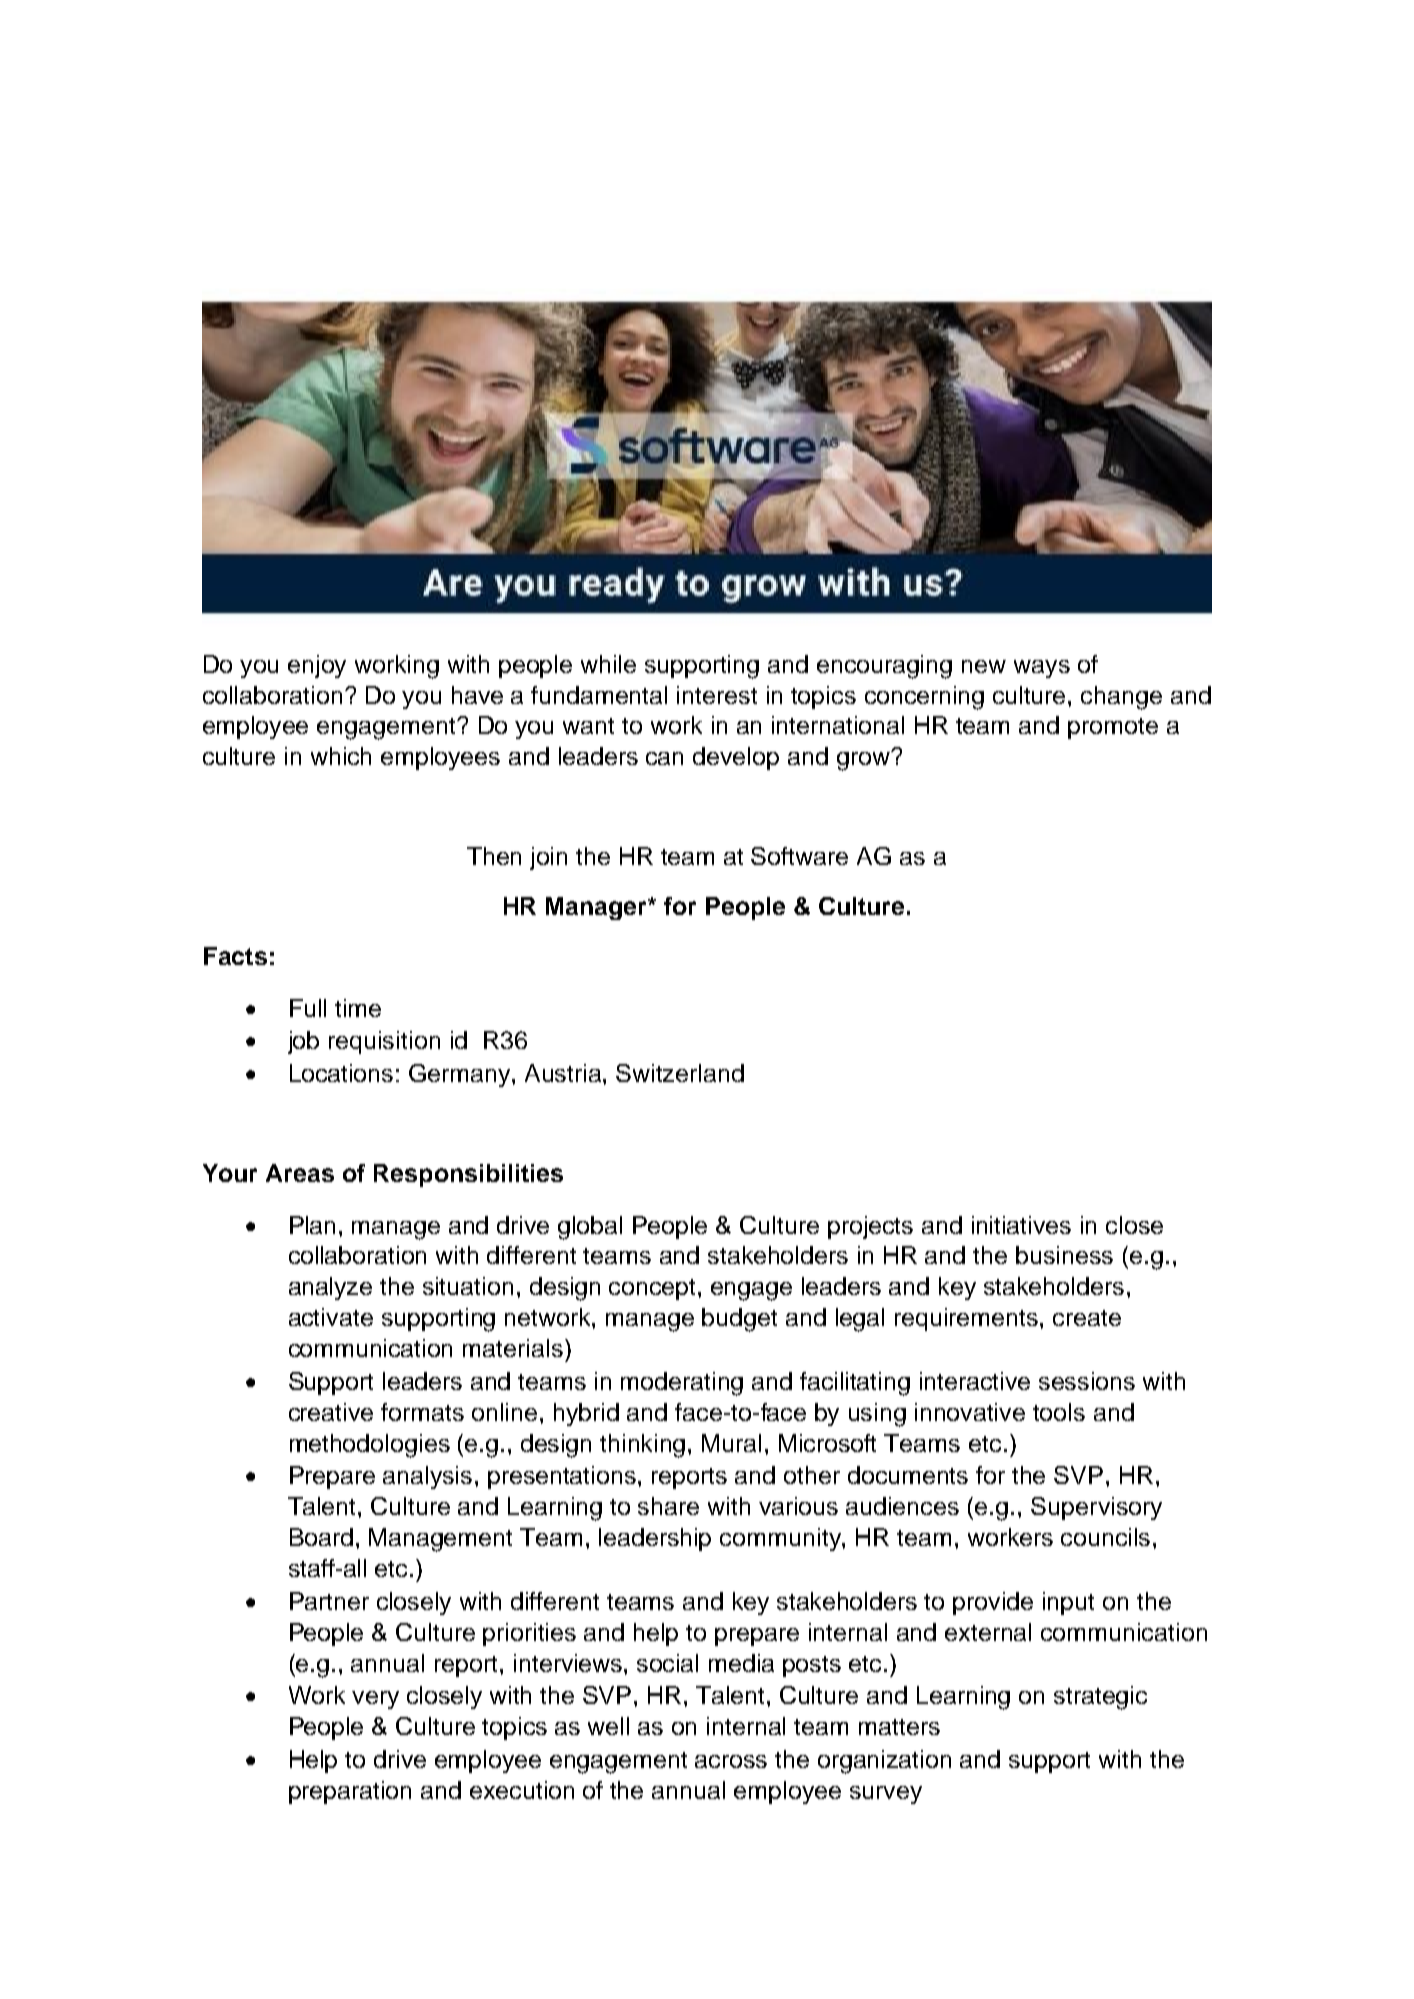 The width and height of the screenshot is (1414, 1999). Describe the element at coordinates (682, 1384) in the screenshot. I see `moderating` at that location.
